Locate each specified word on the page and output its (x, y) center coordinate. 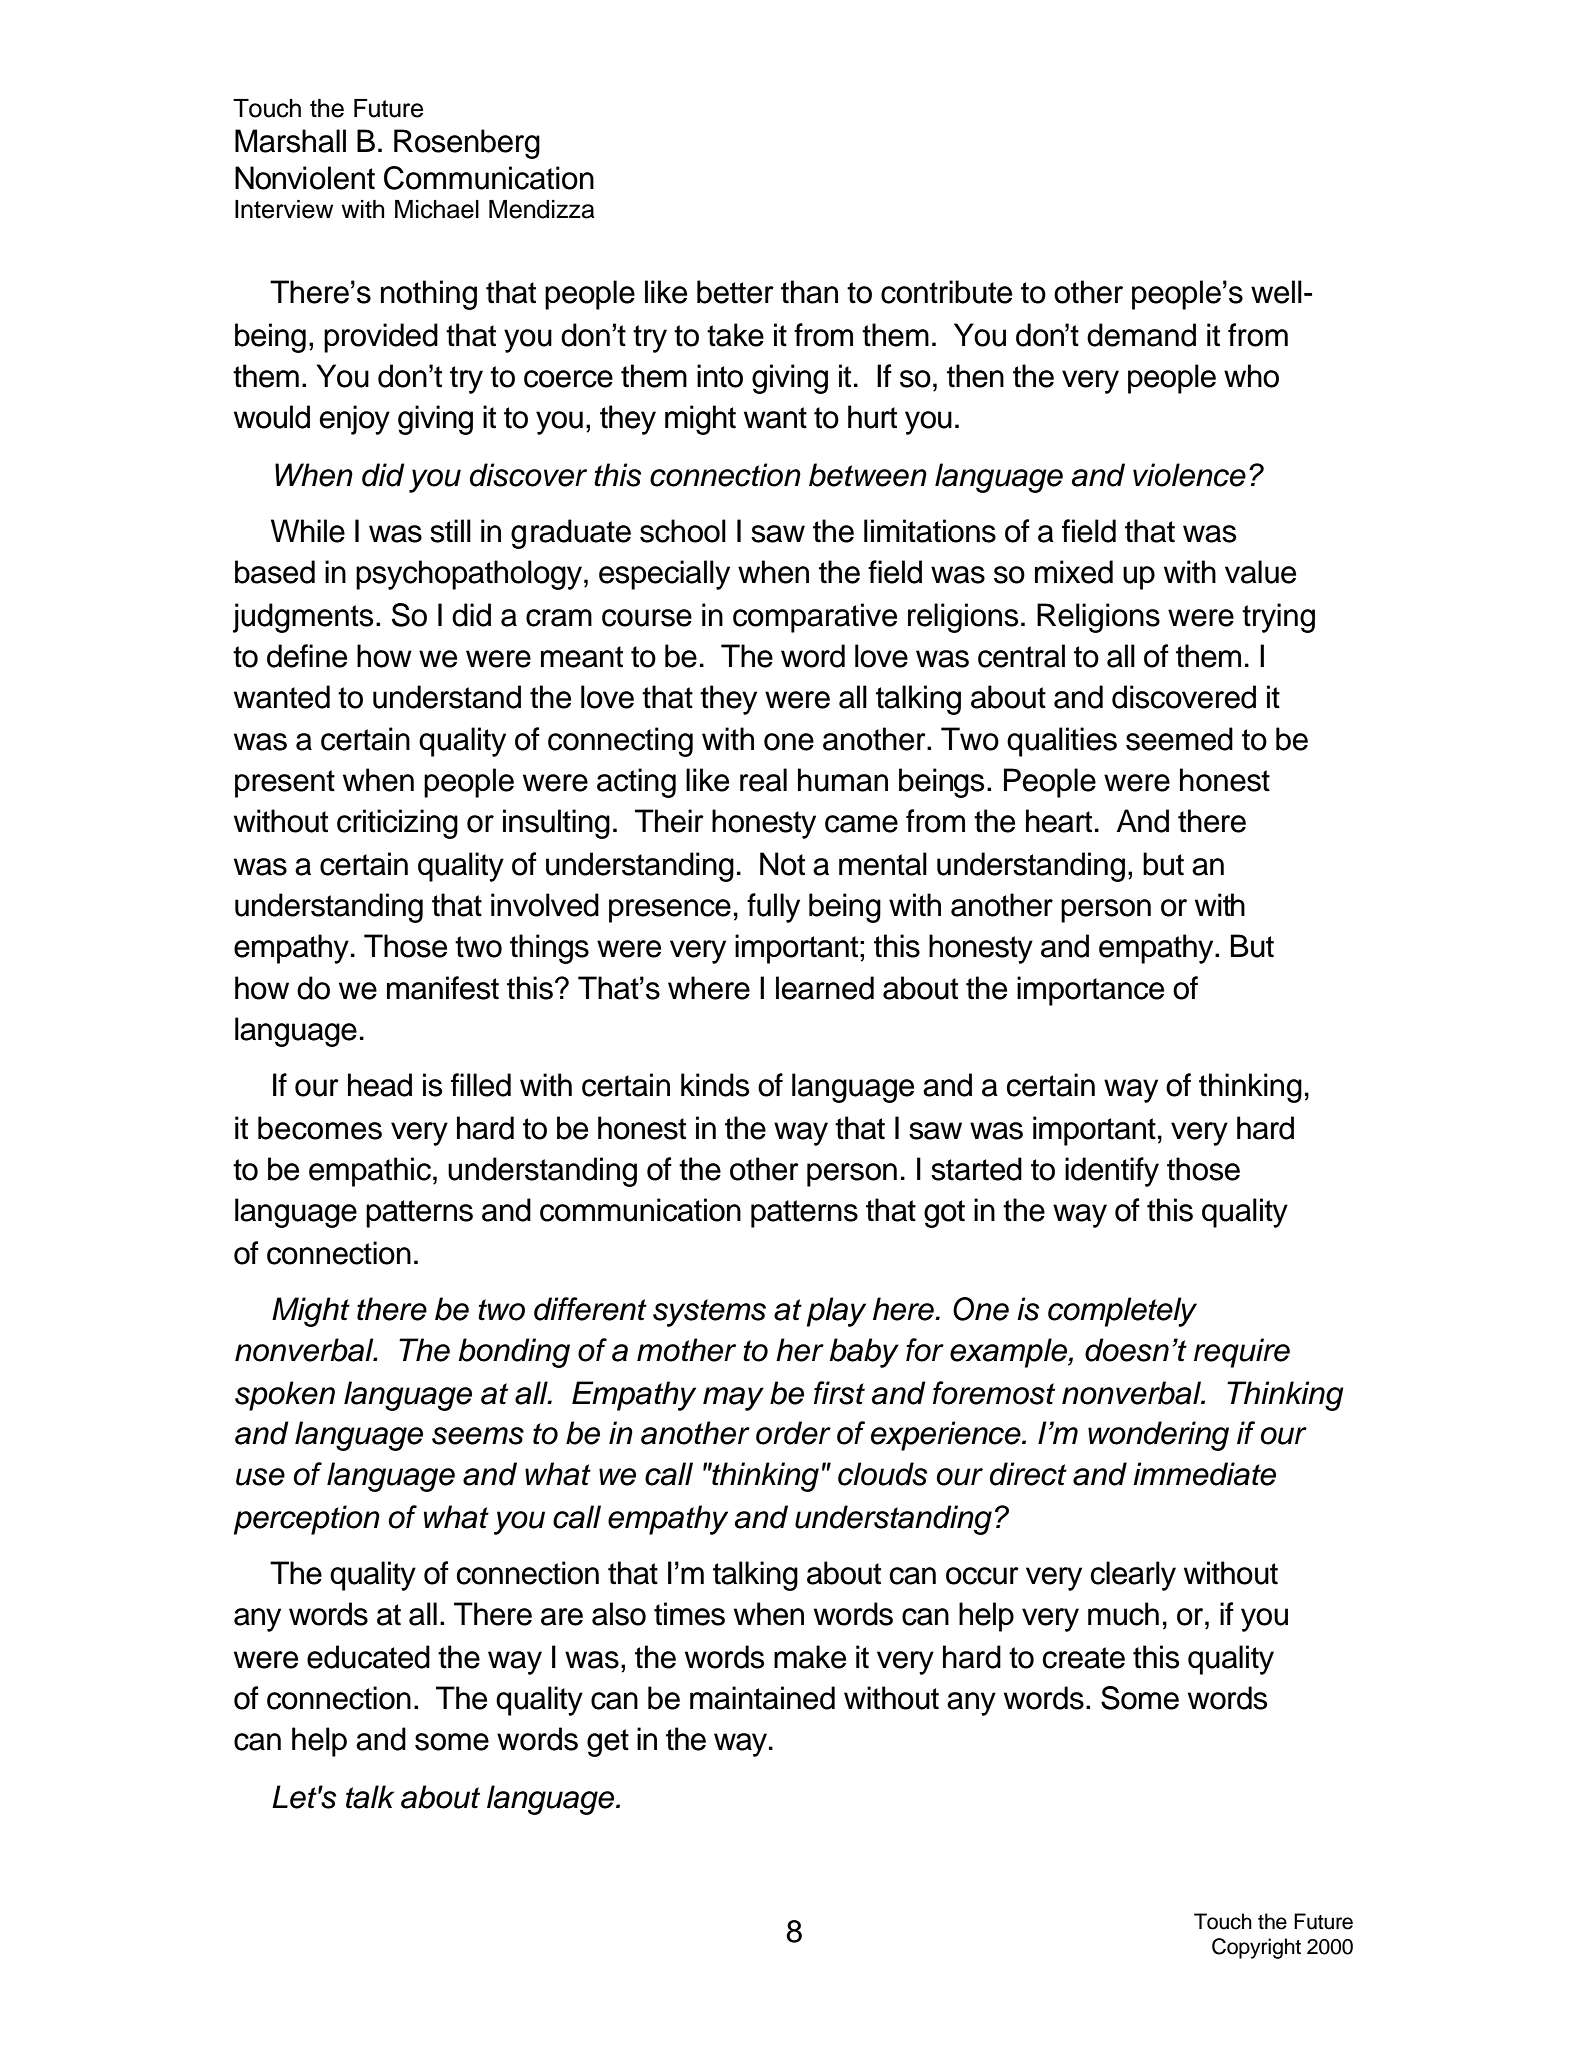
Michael (437, 209)
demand (1141, 335)
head (380, 1085)
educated (368, 1657)
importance (1090, 991)
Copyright (1256, 1948)
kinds (715, 1085)
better (735, 292)
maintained (762, 1698)
